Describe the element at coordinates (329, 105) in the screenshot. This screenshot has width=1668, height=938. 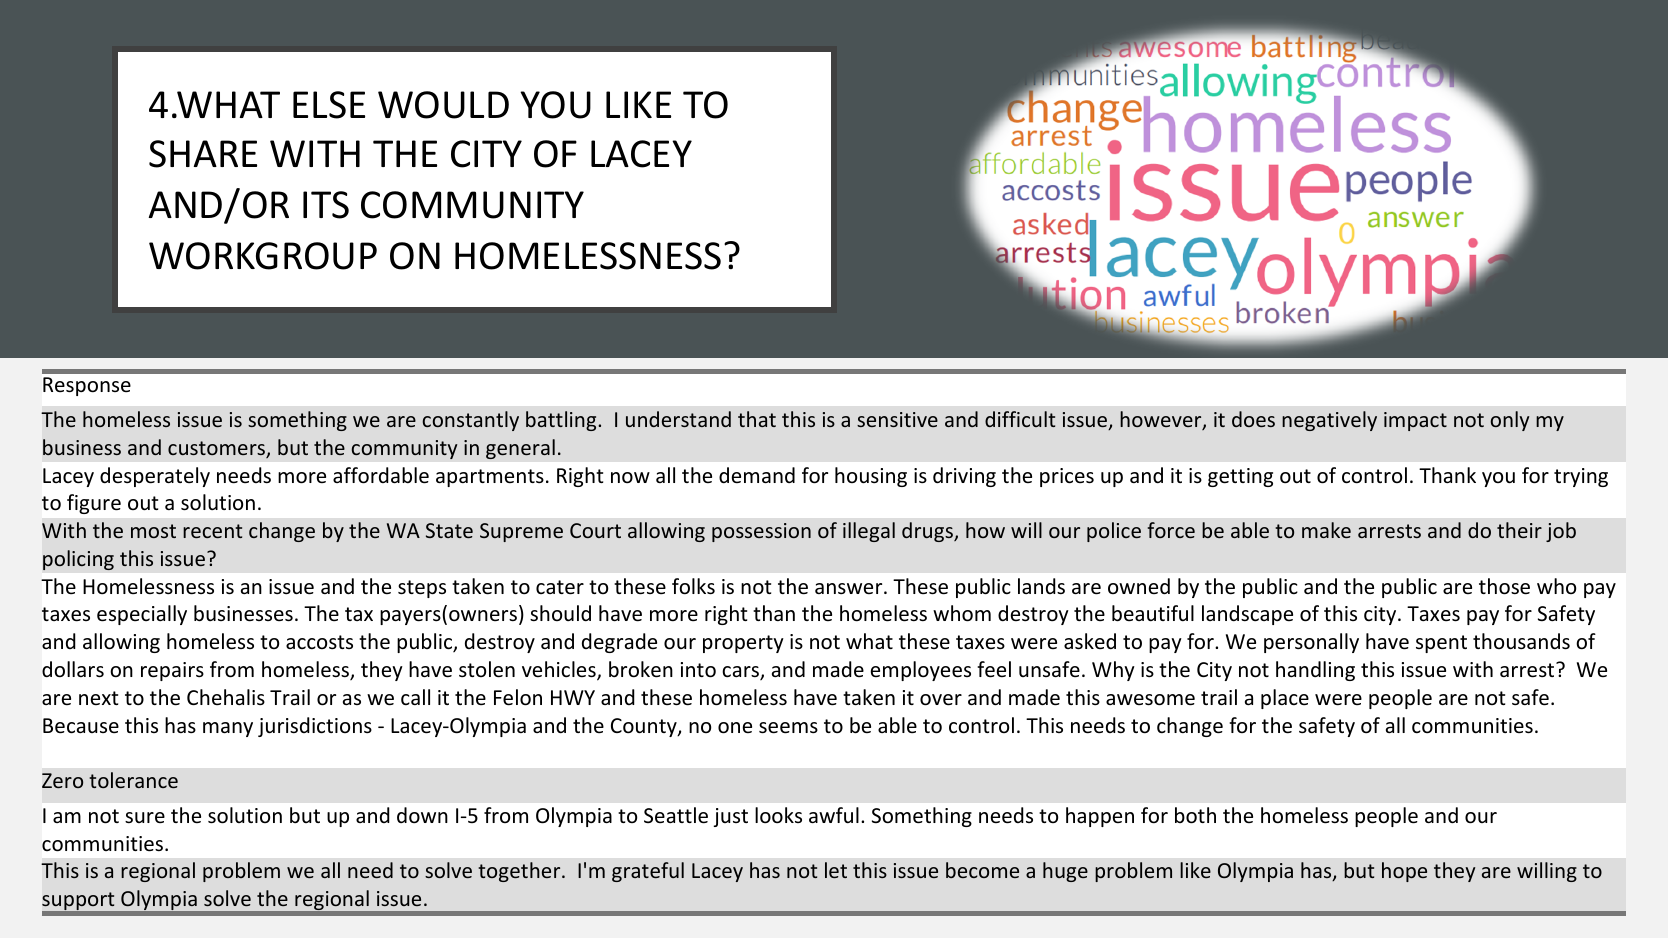
I see `ELSE` at that location.
